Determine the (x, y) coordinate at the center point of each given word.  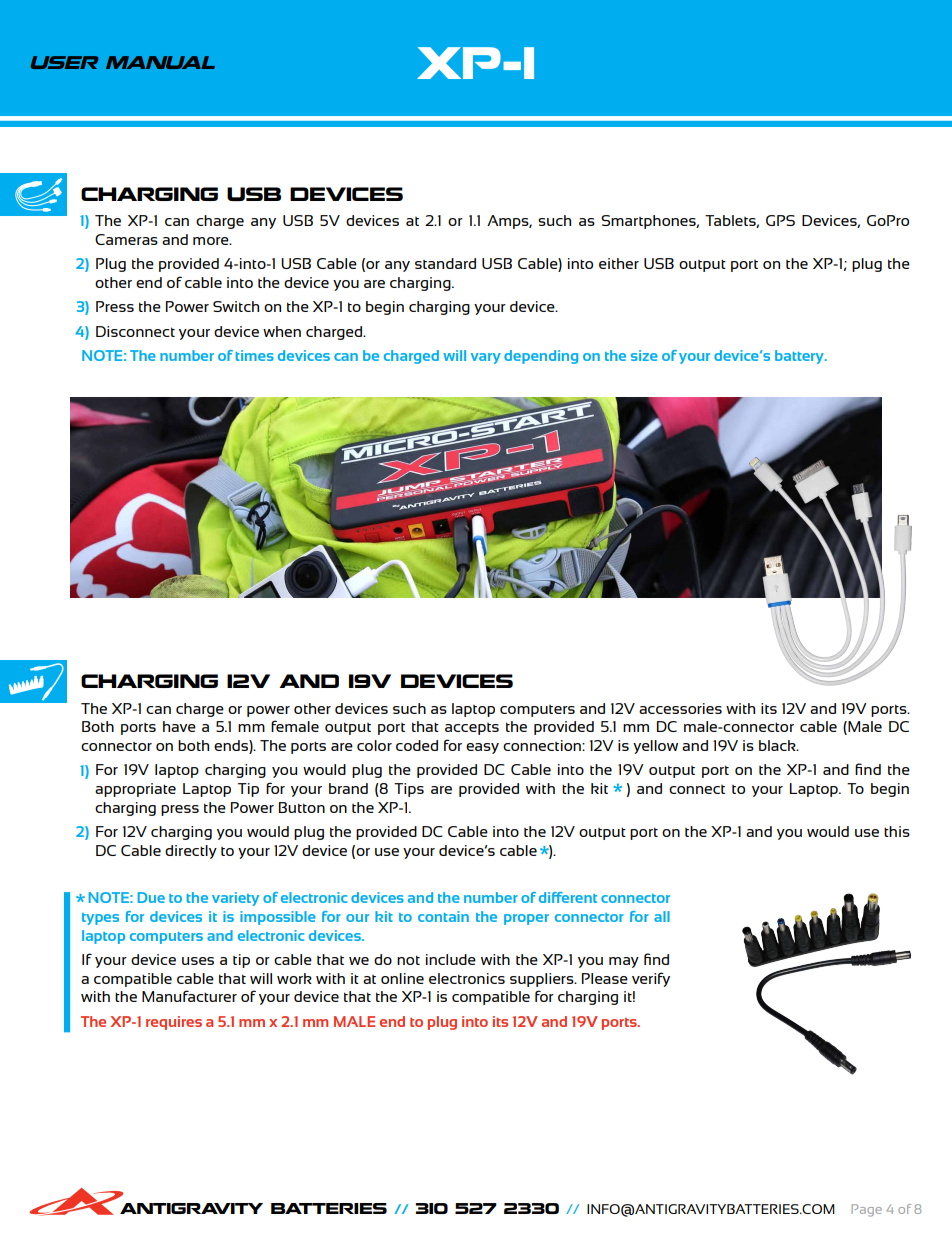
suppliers (543, 980)
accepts (472, 729)
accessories (680, 708)
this (897, 831)
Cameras (126, 239)
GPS (780, 220)
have (179, 726)
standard (445, 263)
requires (174, 1023)
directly (191, 852)
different (568, 897)
